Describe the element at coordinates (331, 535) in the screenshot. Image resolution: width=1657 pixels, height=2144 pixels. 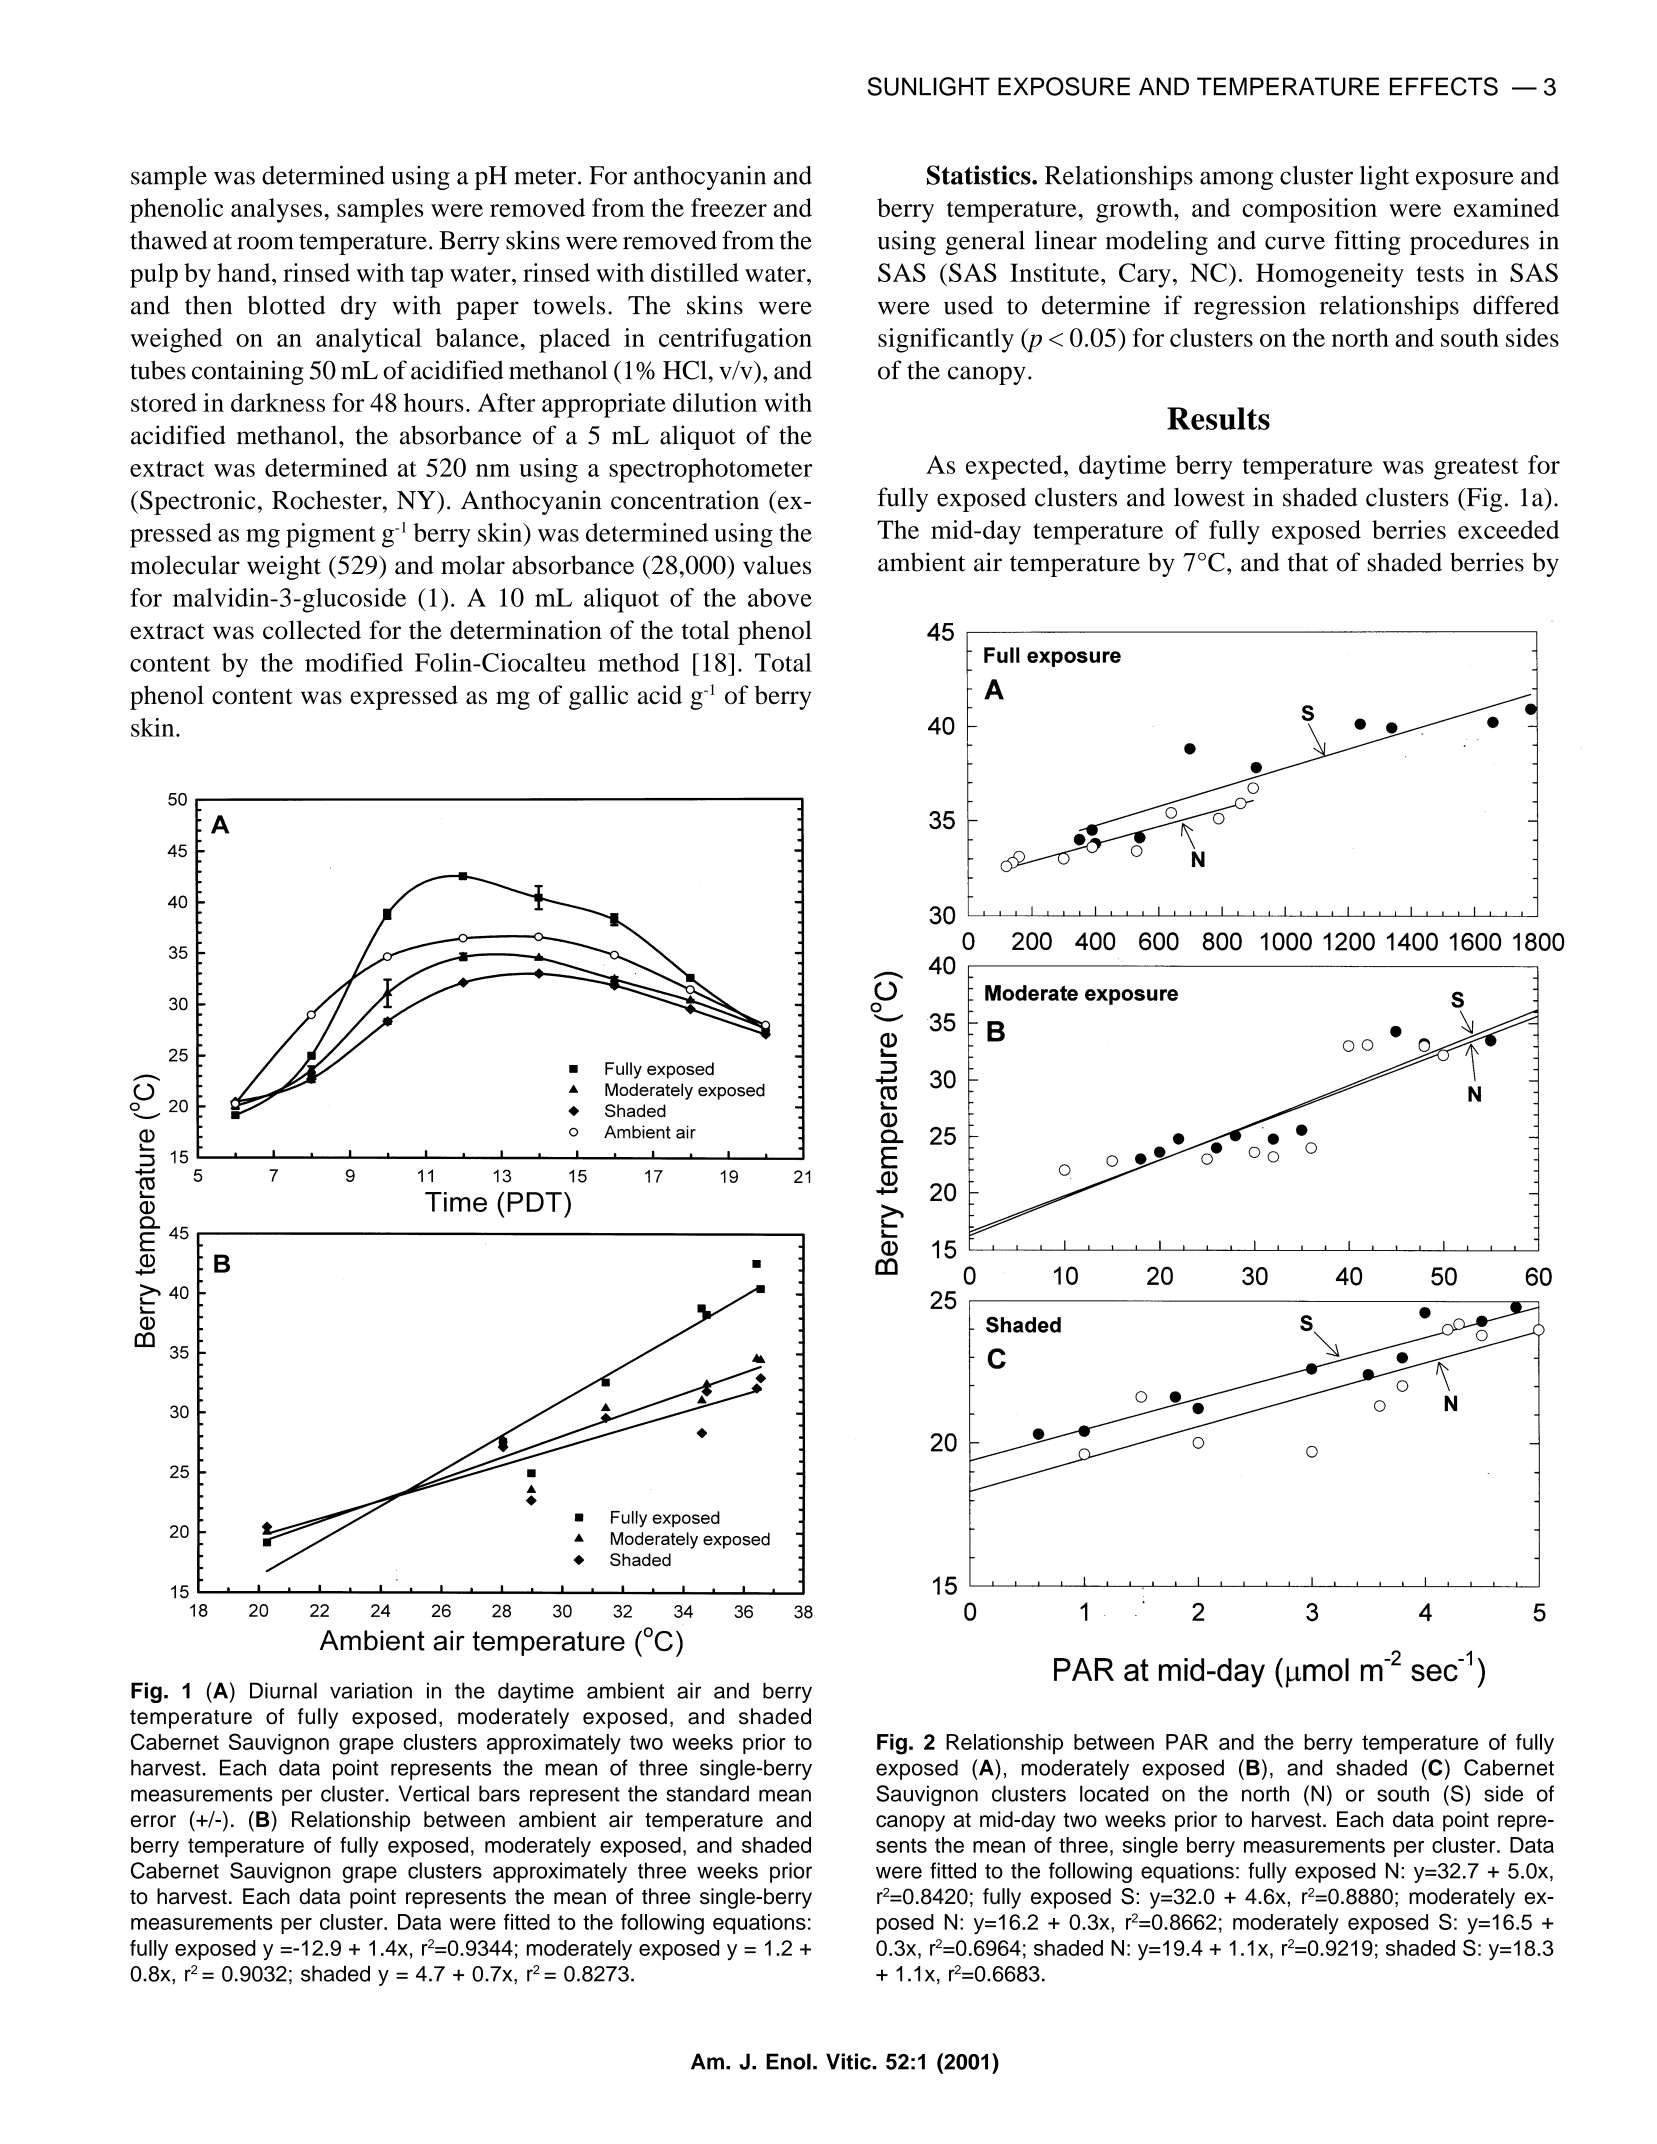
I see `pigment` at that location.
